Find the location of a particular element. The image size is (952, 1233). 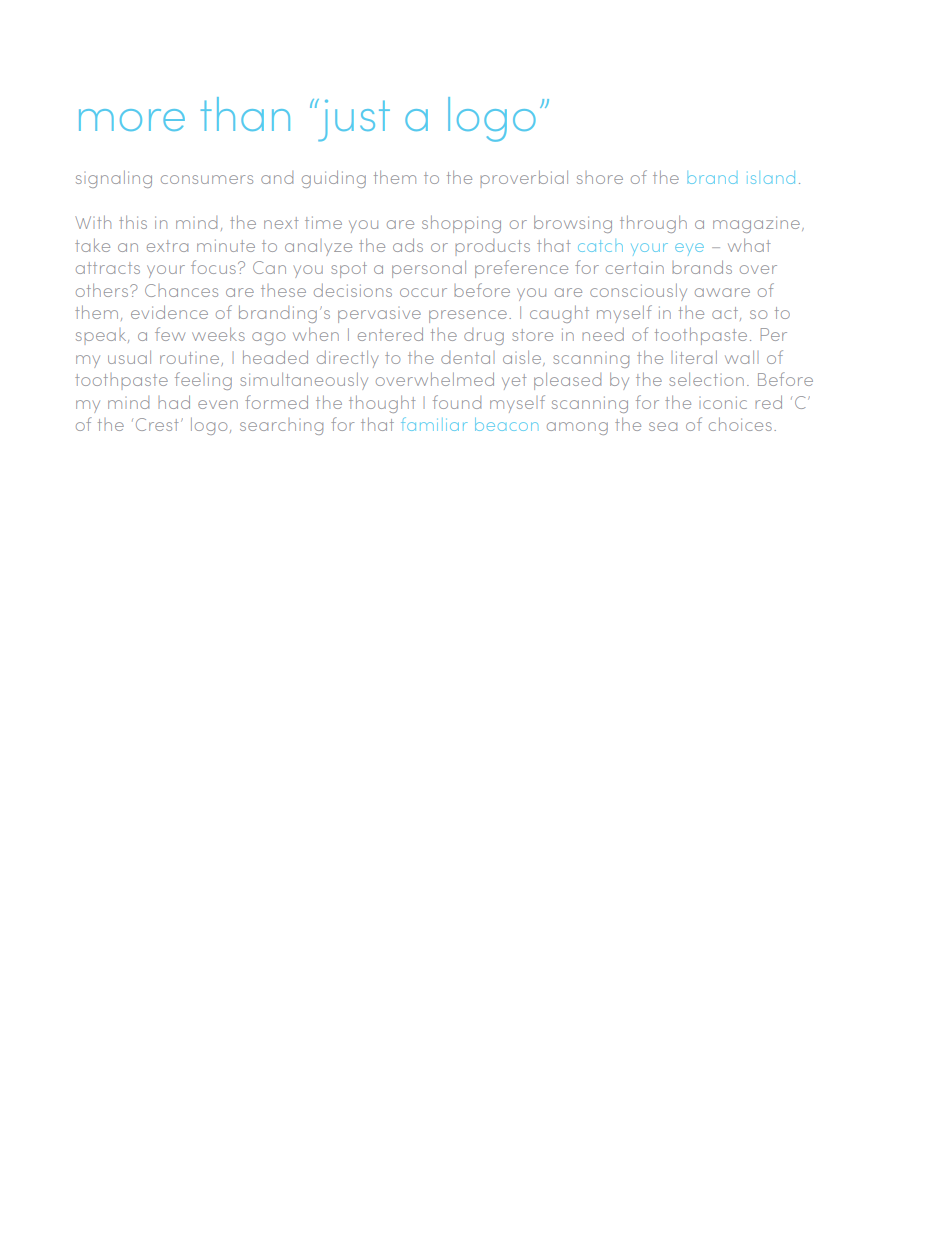

certain is located at coordinates (635, 268).
